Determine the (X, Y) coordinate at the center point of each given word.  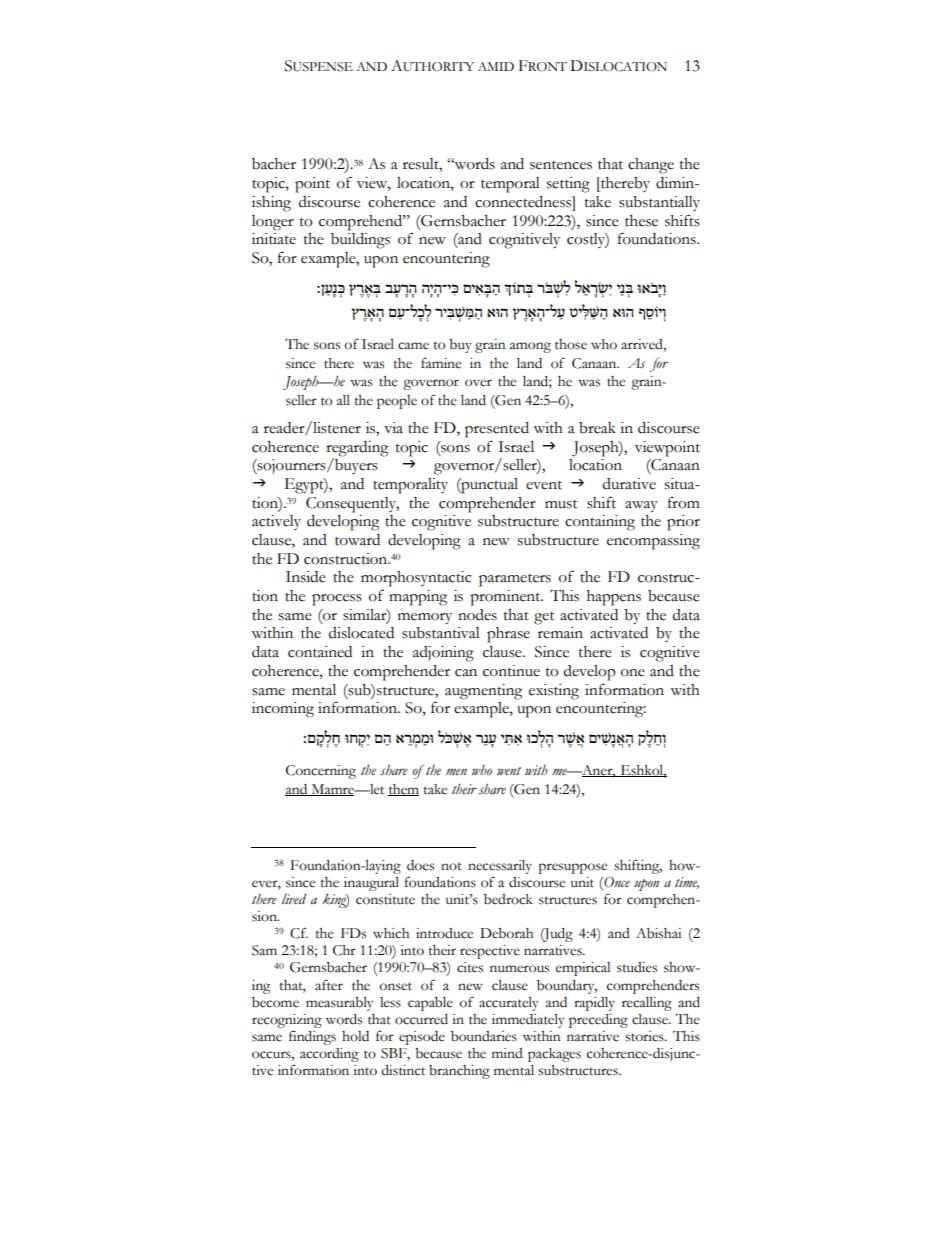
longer (273, 223)
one (633, 673)
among (530, 347)
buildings (360, 239)
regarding (357, 450)
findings (312, 1037)
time (687, 883)
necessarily (500, 867)
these (641, 221)
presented (497, 430)
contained (320, 652)
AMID (496, 66)
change (651, 166)
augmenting (483, 692)
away (641, 507)
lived (294, 898)
